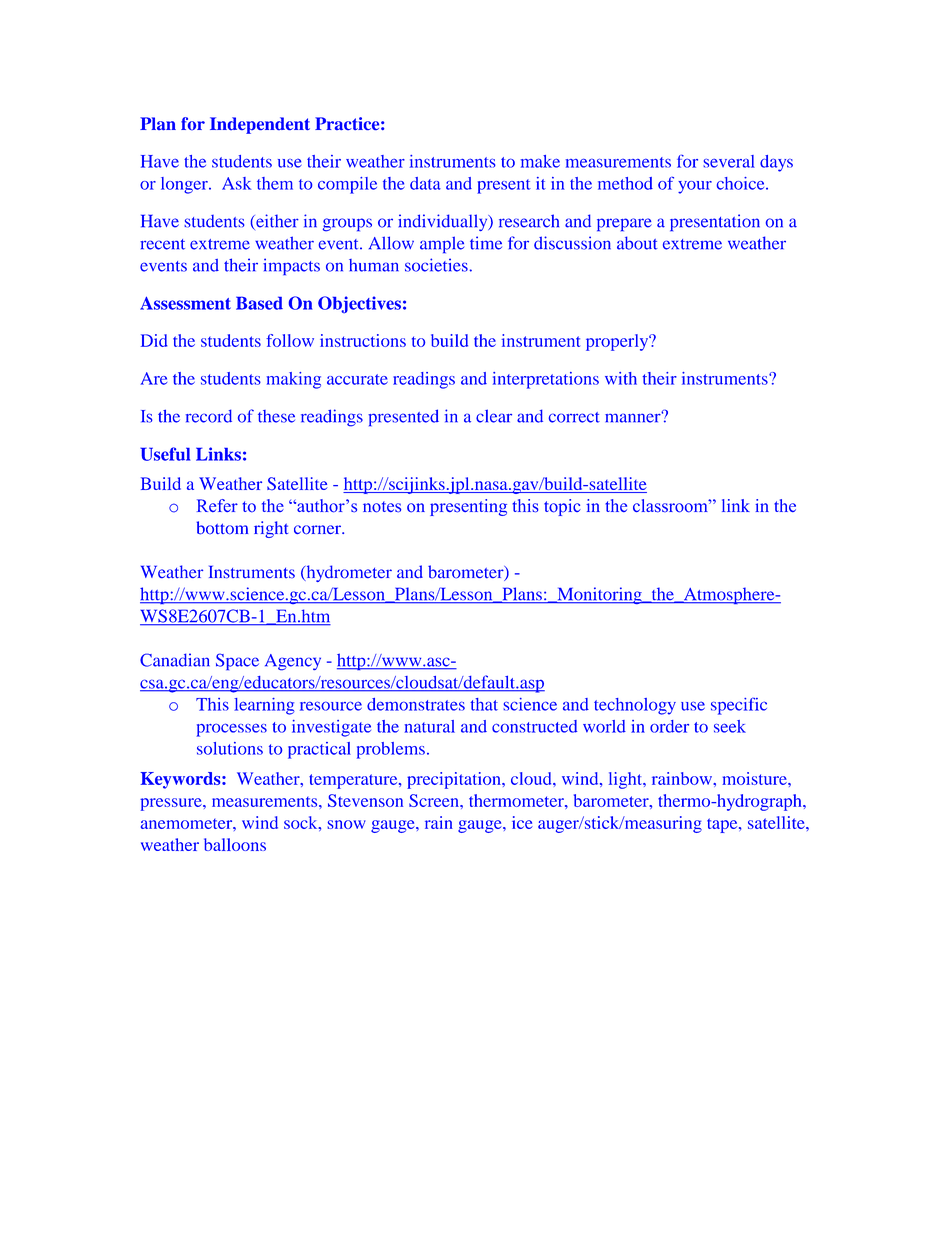 The image size is (952, 1233). Describe the element at coordinates (382, 507) in the image. I see `notes` at that location.
